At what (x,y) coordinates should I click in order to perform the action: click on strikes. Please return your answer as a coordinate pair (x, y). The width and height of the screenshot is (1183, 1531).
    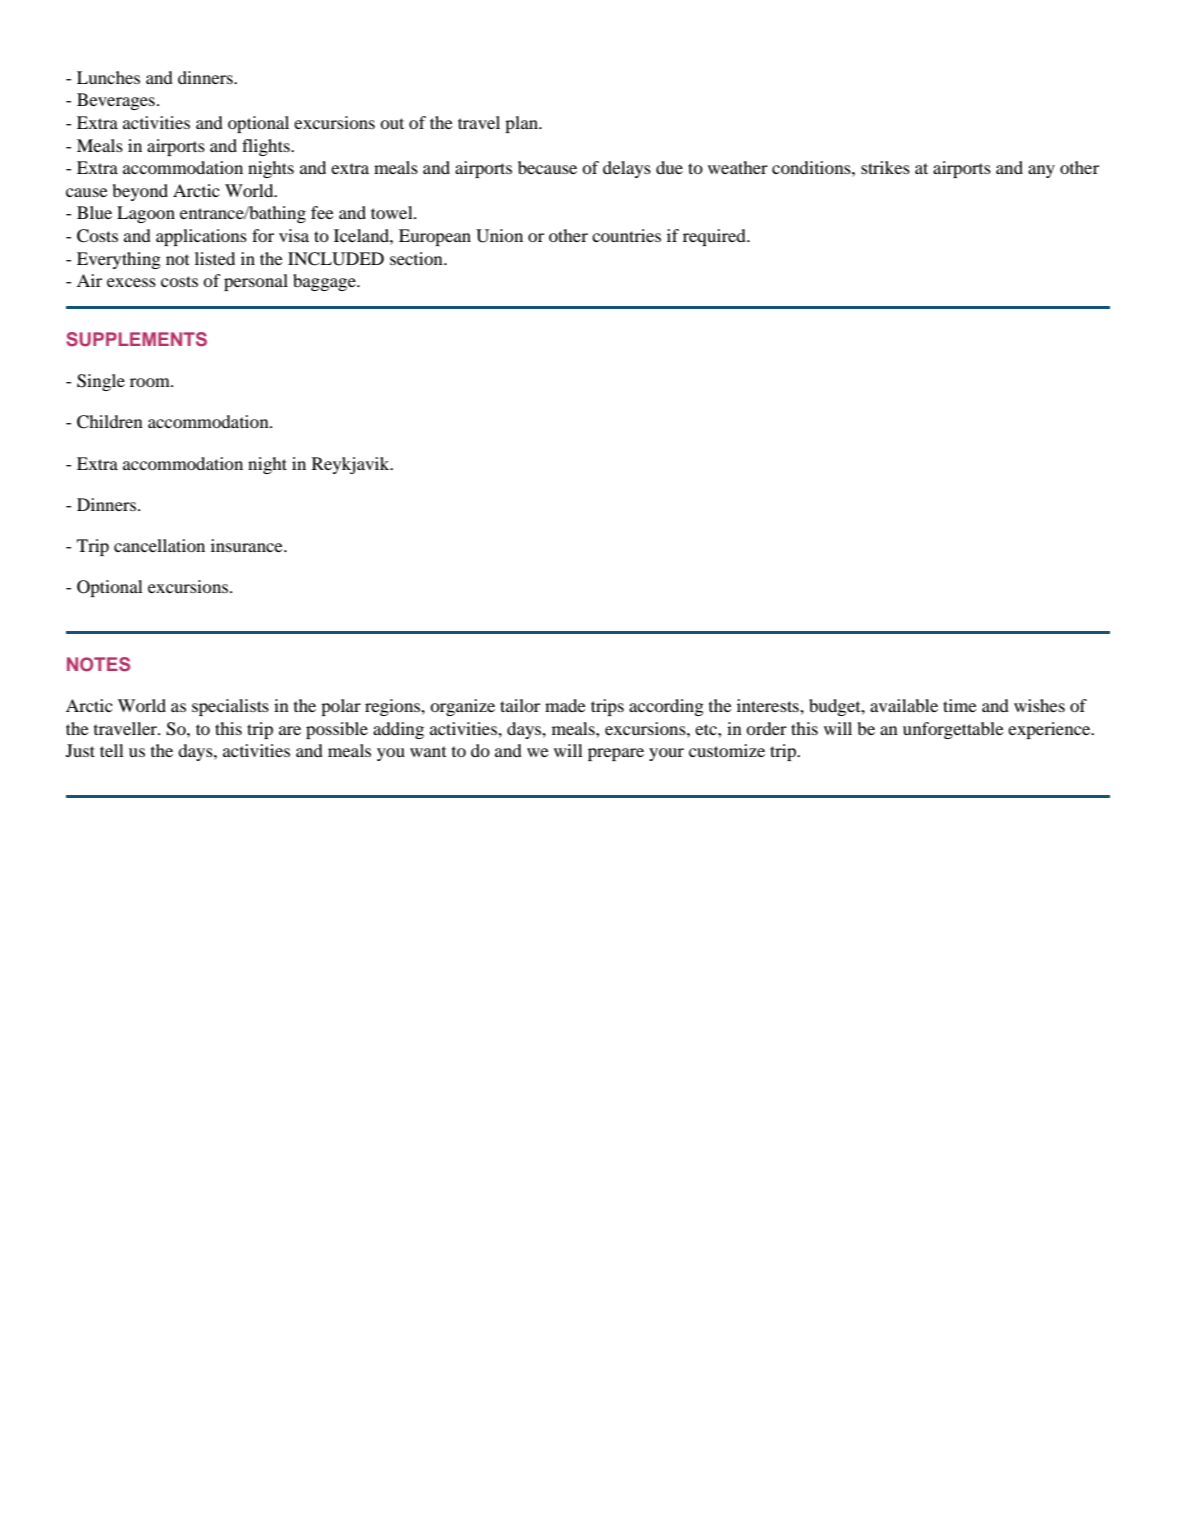
    Looking at the image, I should click on (885, 167).
